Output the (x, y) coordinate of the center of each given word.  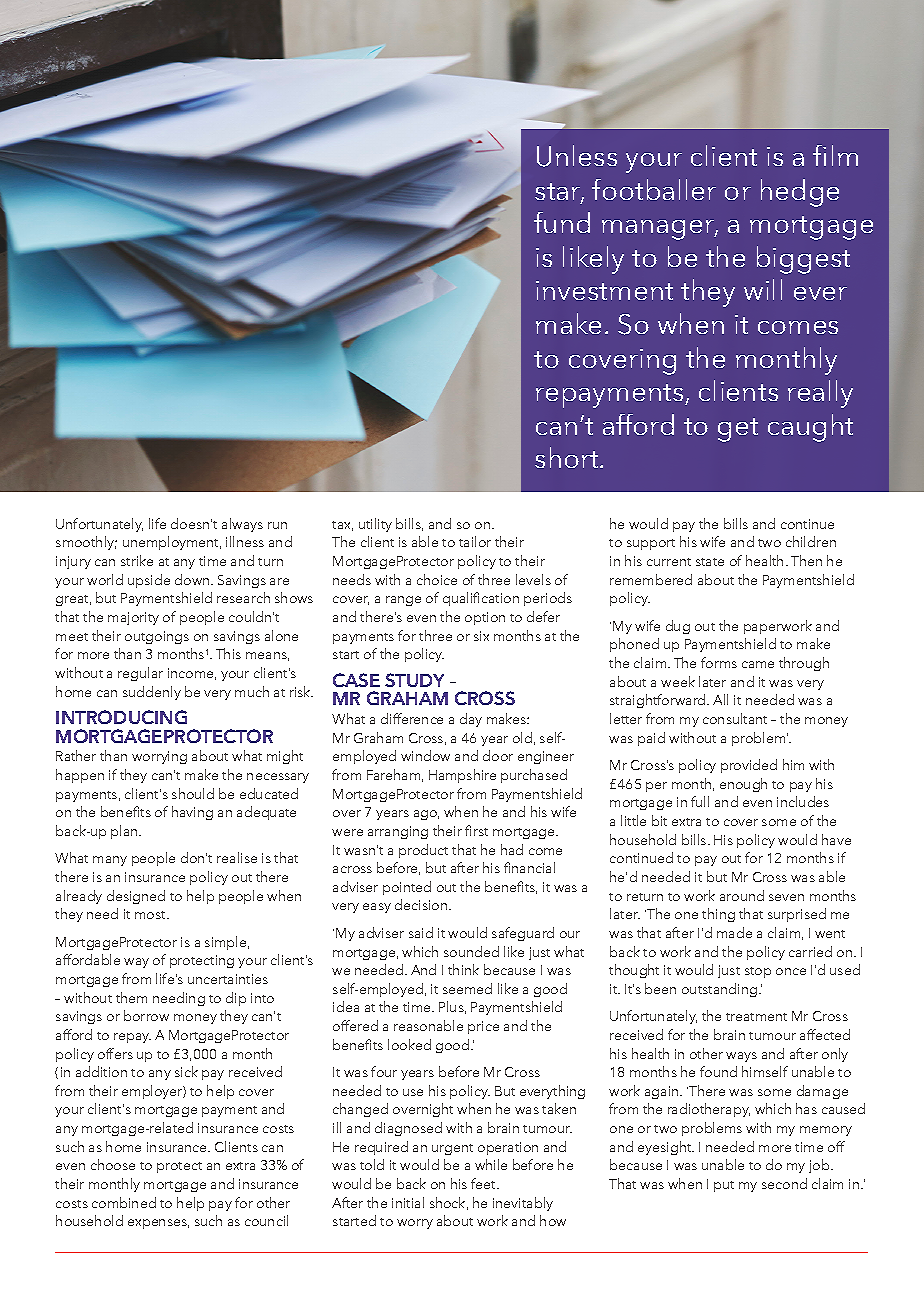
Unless (577, 156)
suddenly (152, 693)
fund (562, 222)
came (758, 664)
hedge (800, 193)
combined (124, 1202)
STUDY (414, 680)
